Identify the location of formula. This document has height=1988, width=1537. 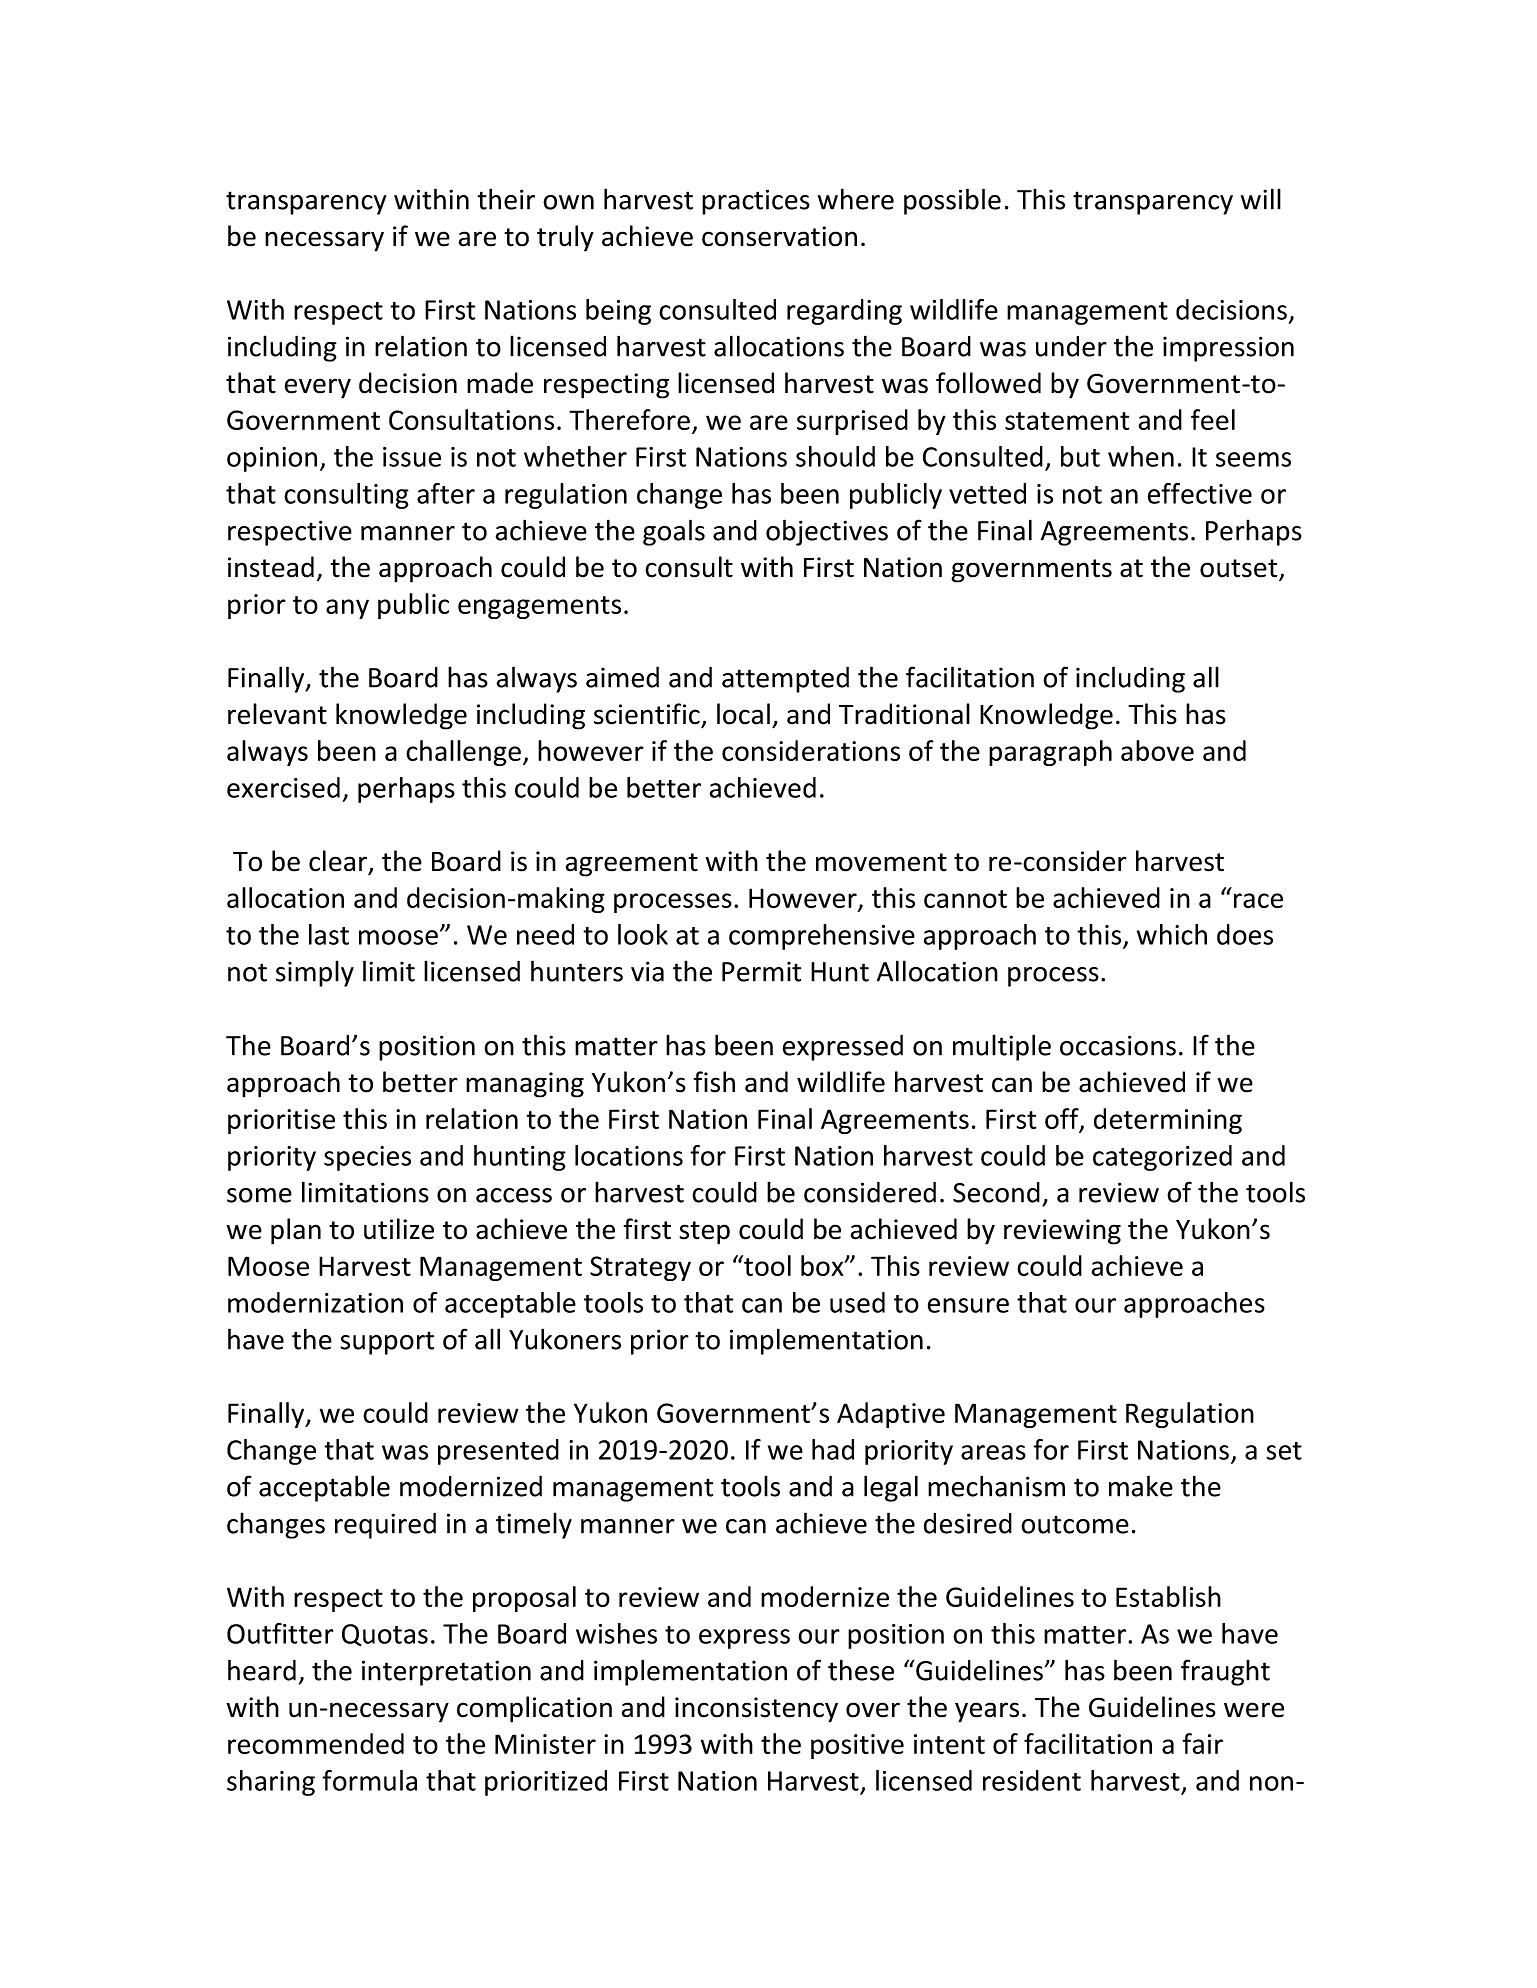
(369, 1780).
